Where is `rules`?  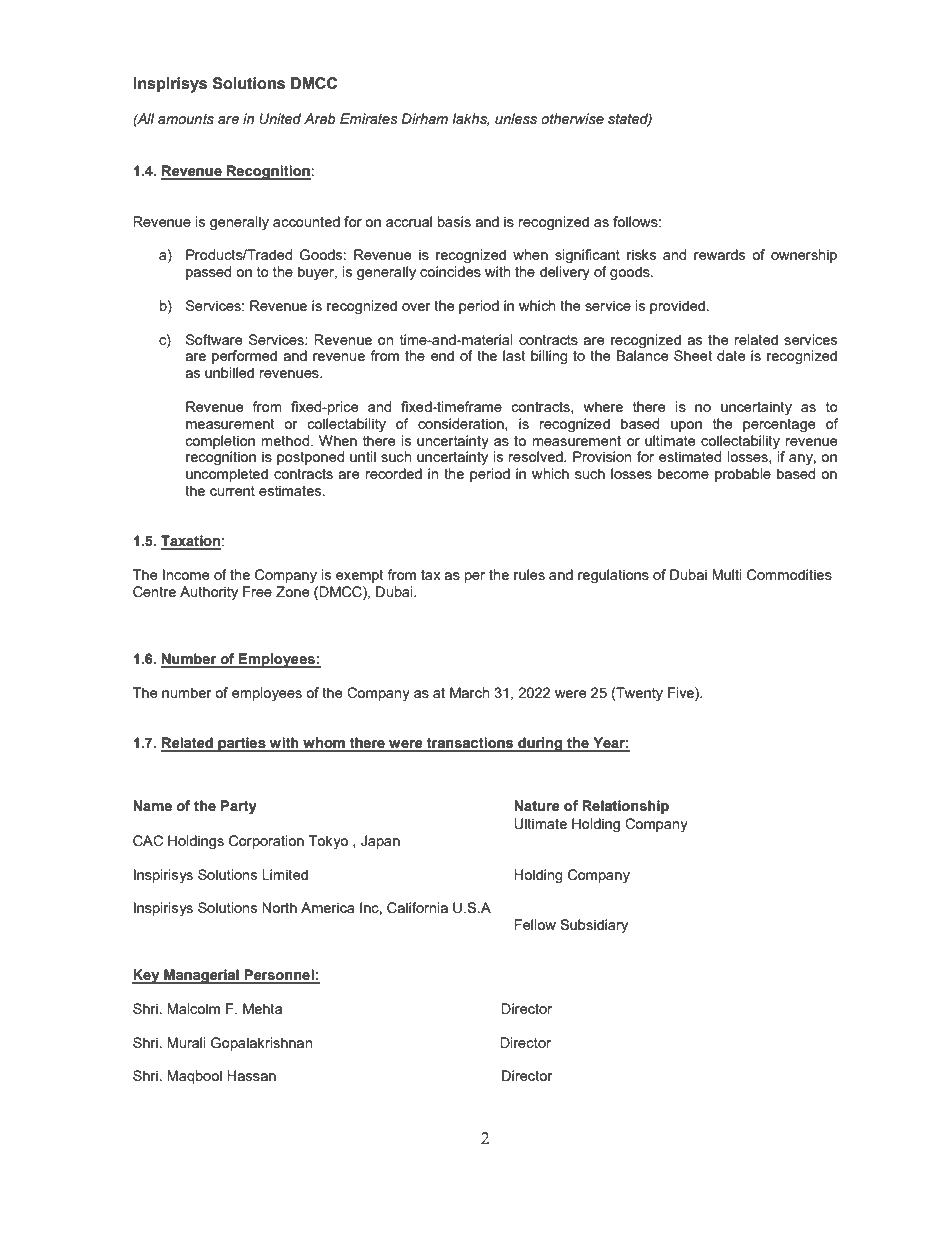
rules is located at coordinates (529, 574).
